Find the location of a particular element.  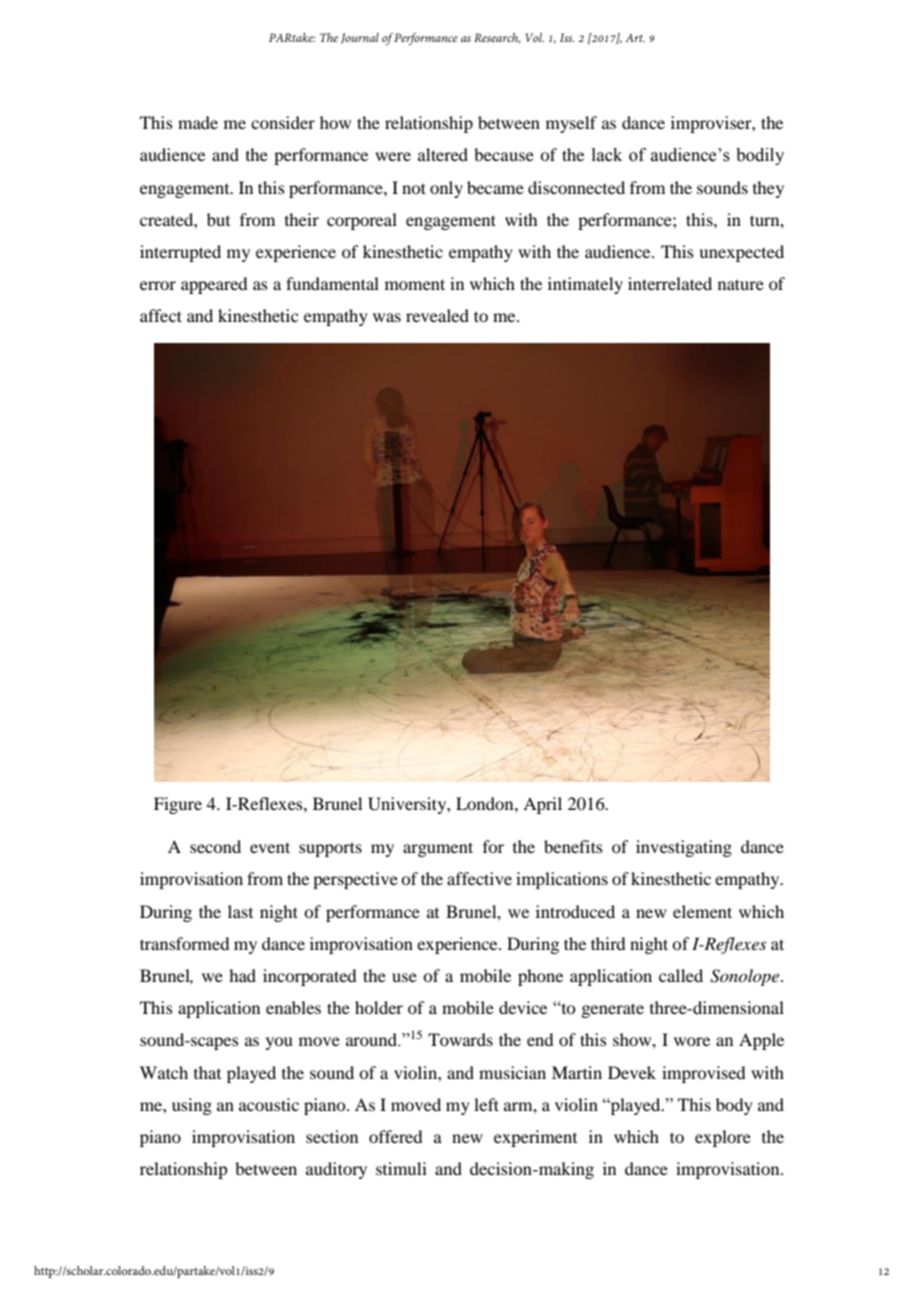

altered is located at coordinates (443, 154).
